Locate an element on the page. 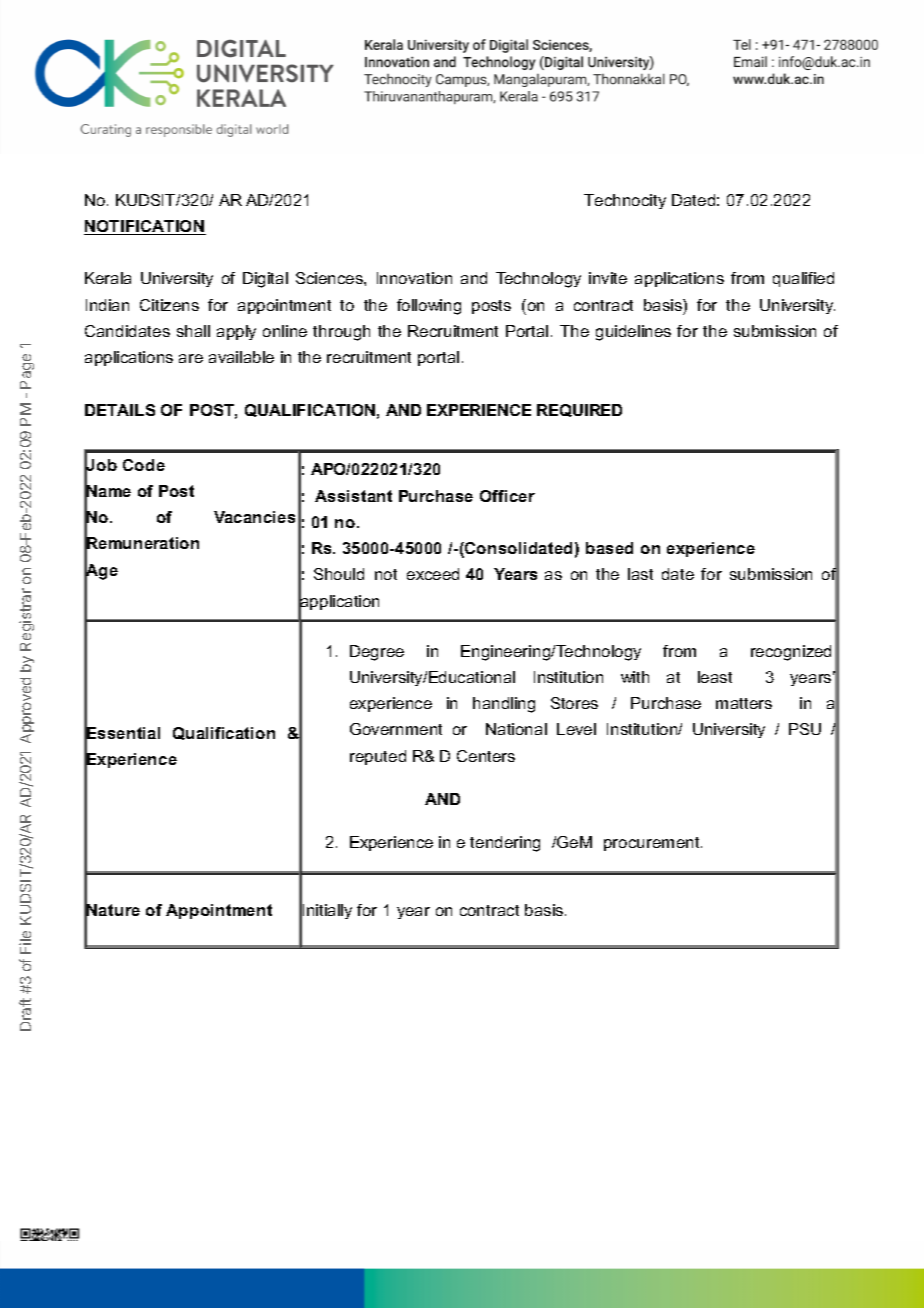  NOTIFICATION is located at coordinates (145, 227).
